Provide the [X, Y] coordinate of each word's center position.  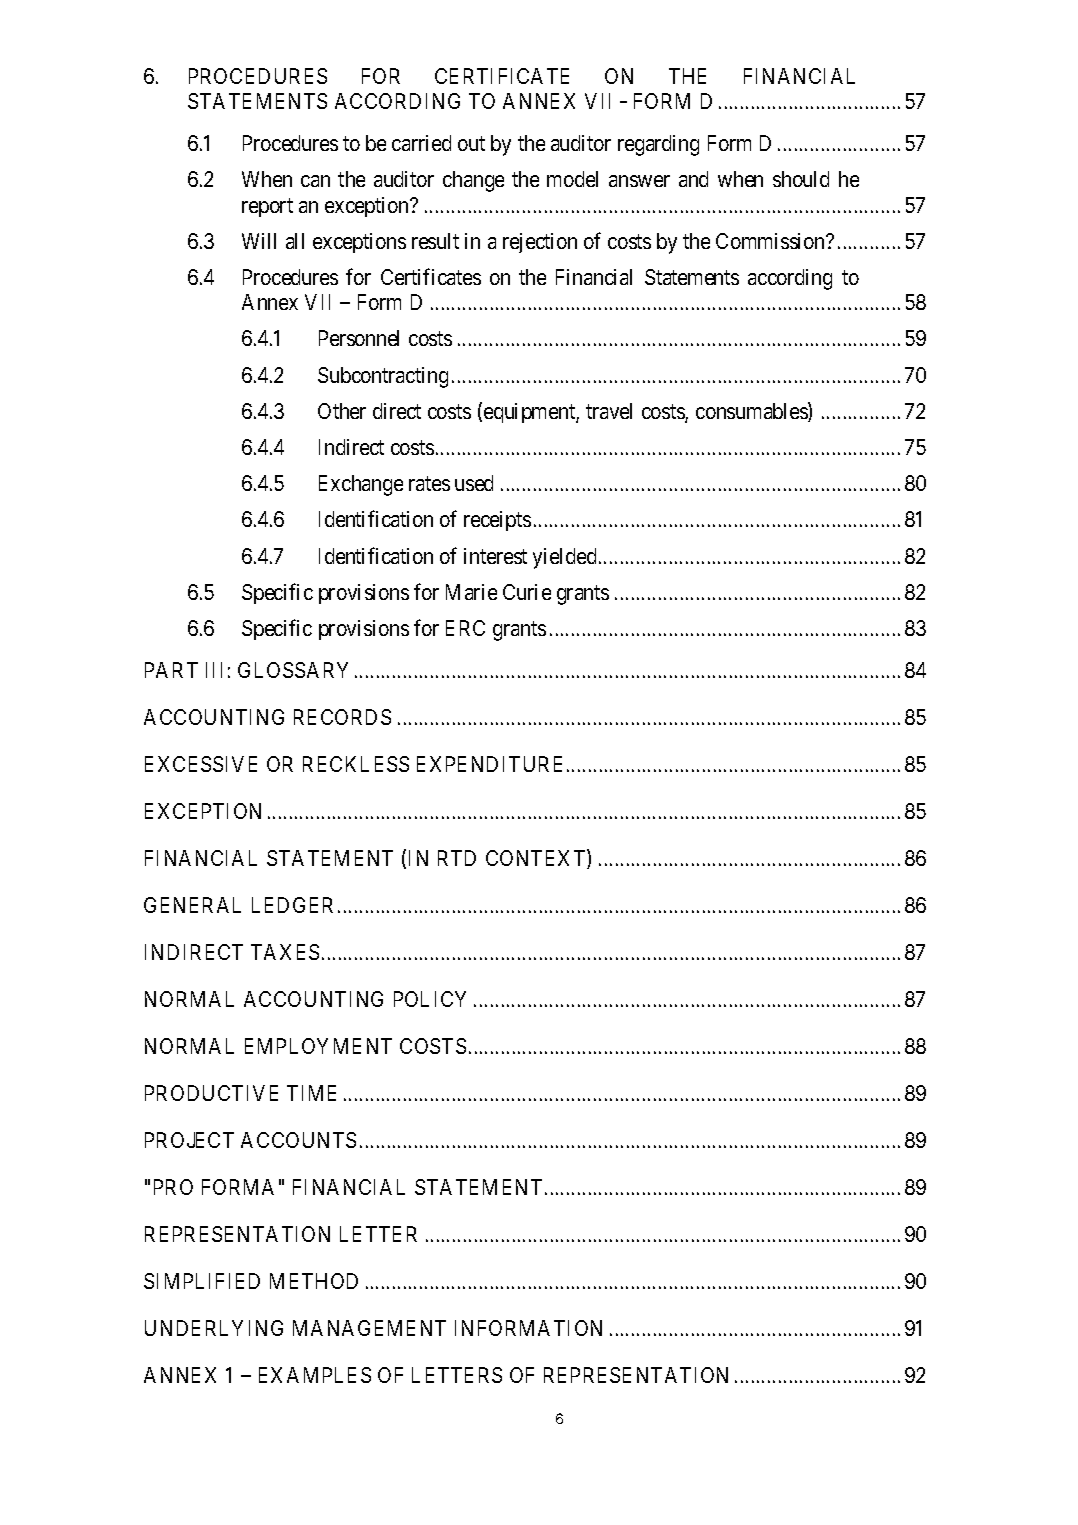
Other [342, 411]
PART [171, 670]
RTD [457, 858]
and [693, 179]
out [471, 144]
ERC [465, 628]
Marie [471, 592]
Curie [527, 592]
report [267, 207]
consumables [752, 412]
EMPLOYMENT [318, 1046]
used [474, 483]
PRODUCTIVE [211, 1093]
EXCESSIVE [201, 764]
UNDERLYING [214, 1328]
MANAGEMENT [369, 1328]
